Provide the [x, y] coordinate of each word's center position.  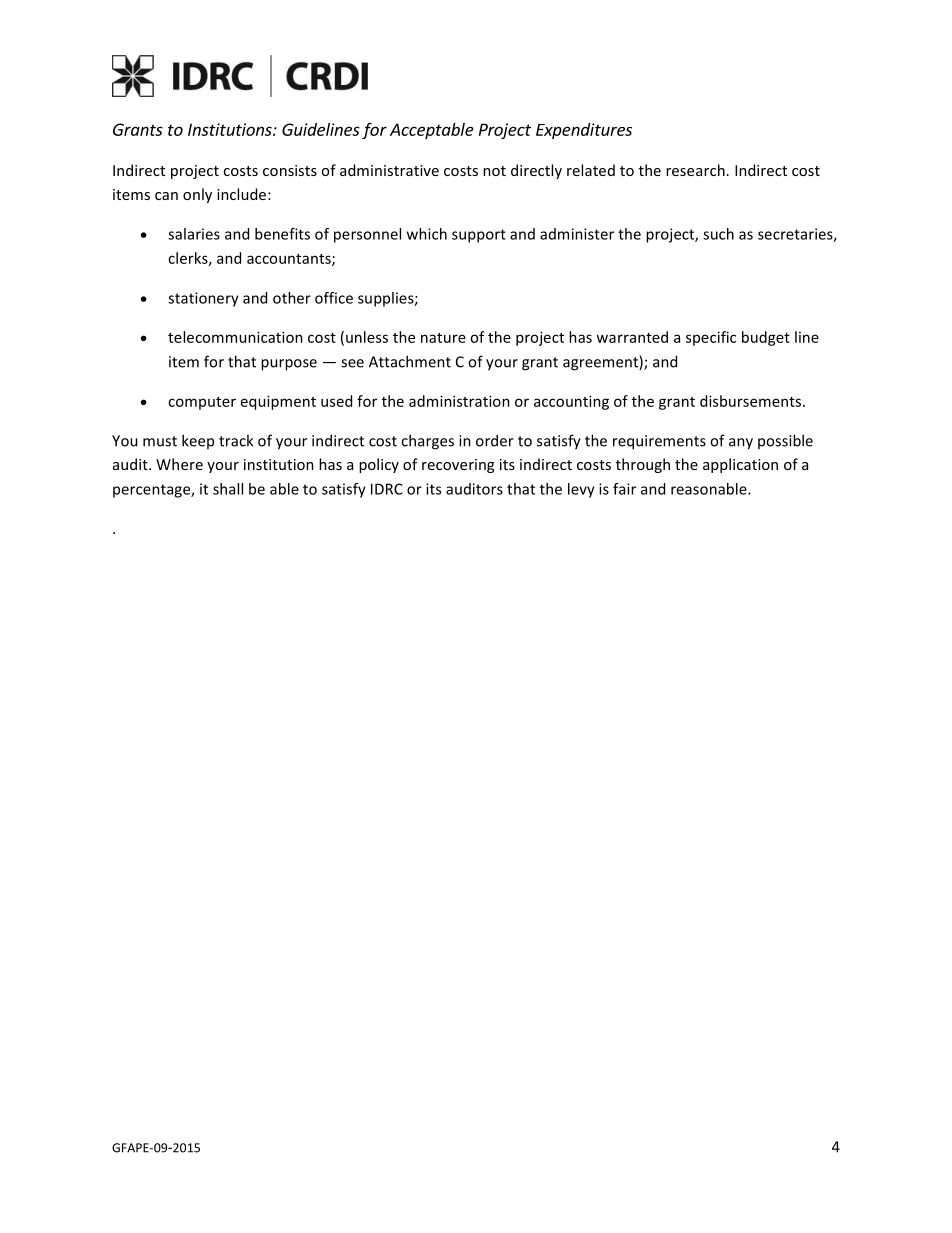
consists [290, 170]
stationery [203, 299]
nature [443, 338]
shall [228, 489]
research [695, 170]
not [494, 171]
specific [711, 338]
